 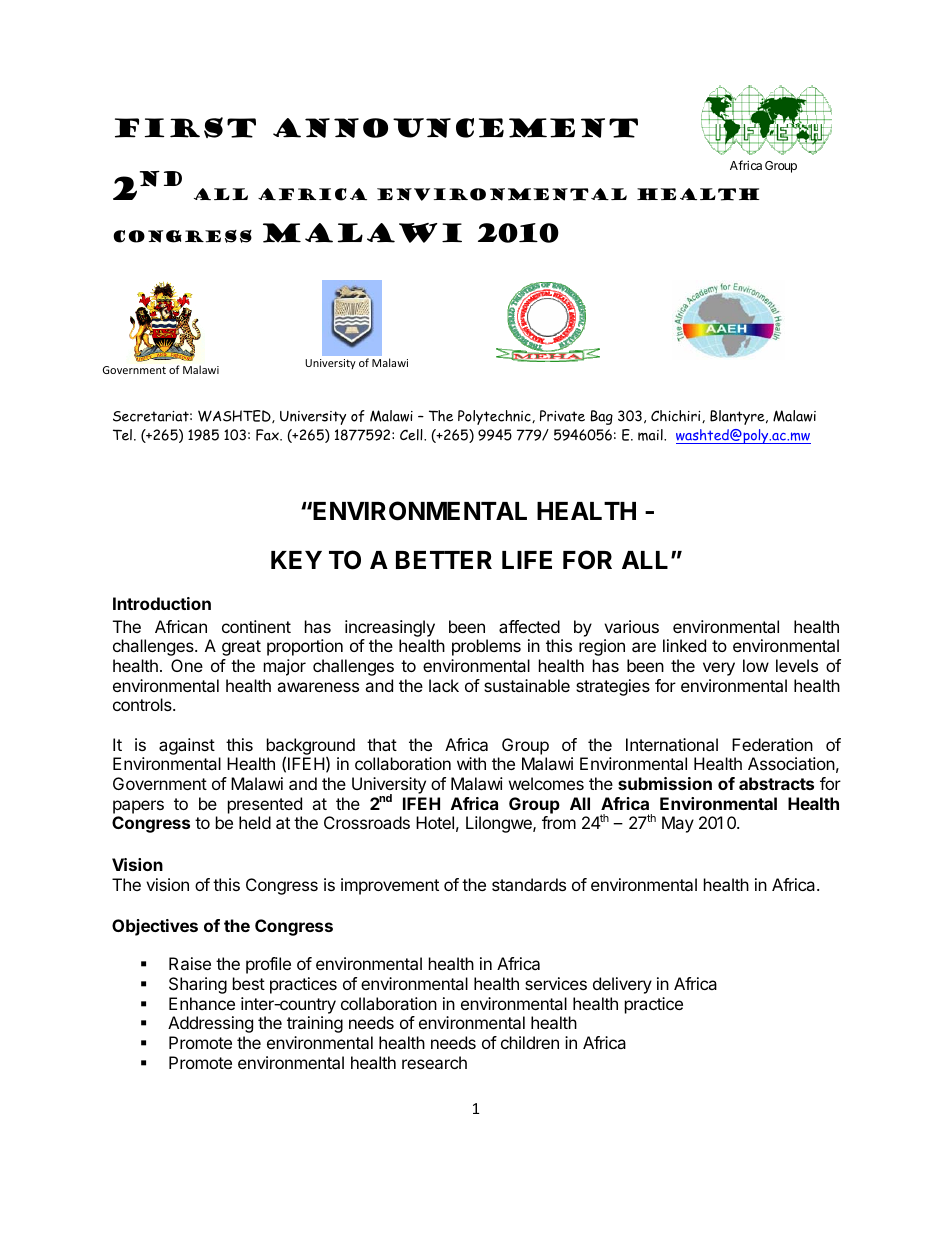 What do you see at coordinates (185, 127) in the screenshot?
I see `FIRST` at bounding box center [185, 127].
